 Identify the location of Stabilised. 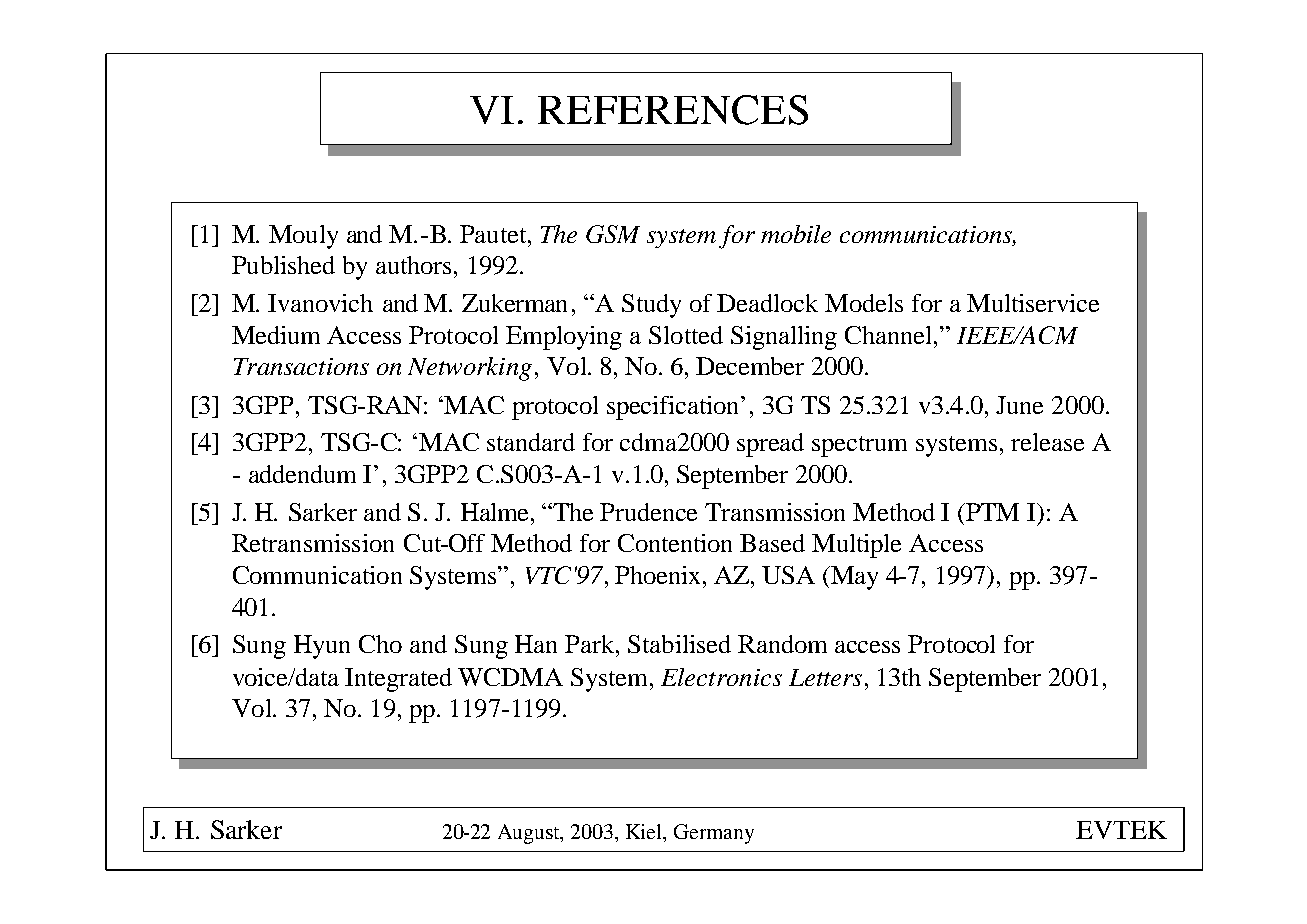
(679, 644).
